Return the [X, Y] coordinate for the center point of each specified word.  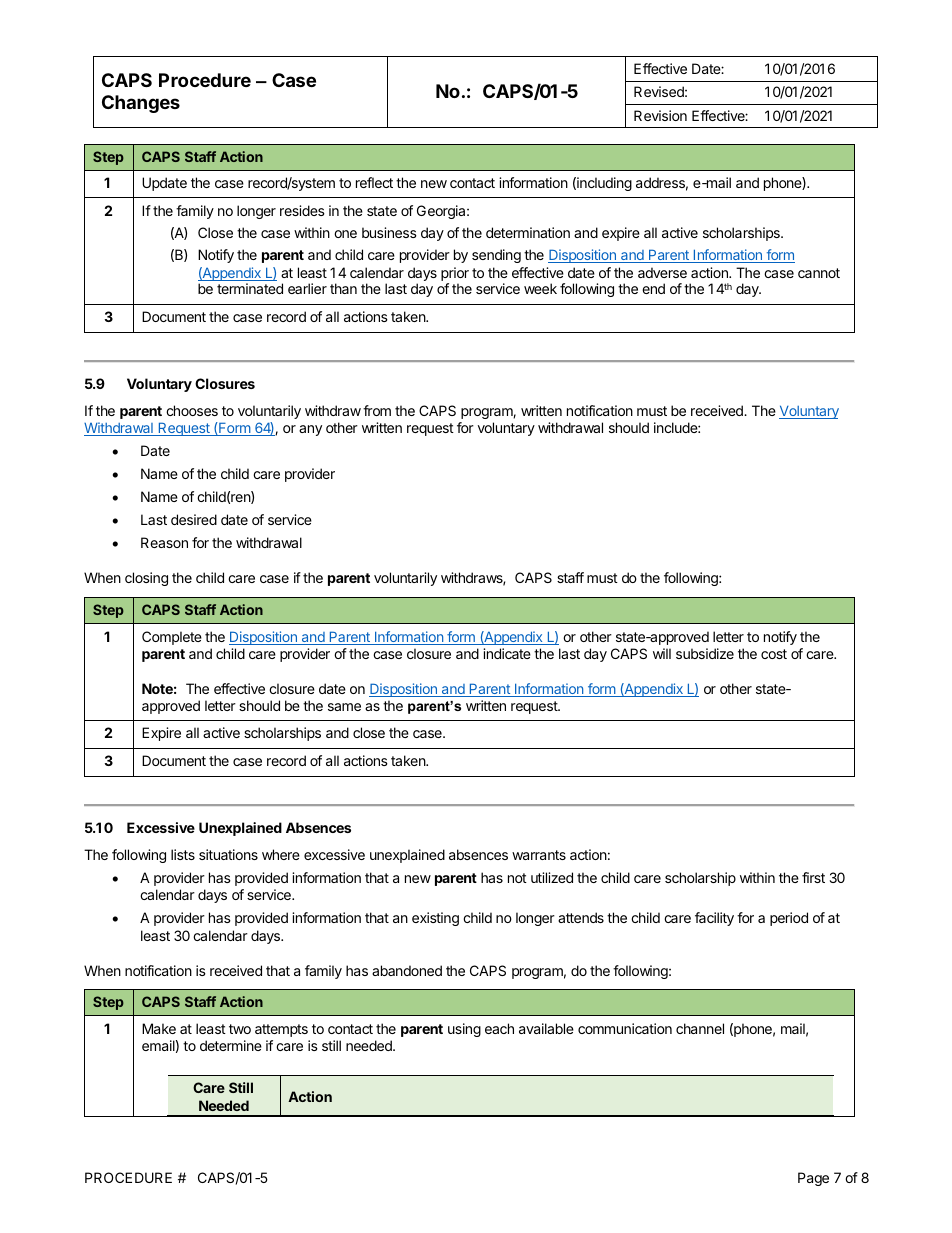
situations [228, 854]
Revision [660, 115]
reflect [374, 182]
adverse [662, 272]
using [464, 1030]
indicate [507, 653]
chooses [192, 410]
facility [714, 919]
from [377, 410]
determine [231, 1045]
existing [435, 919]
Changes [141, 104]
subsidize [705, 653]
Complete [172, 638]
